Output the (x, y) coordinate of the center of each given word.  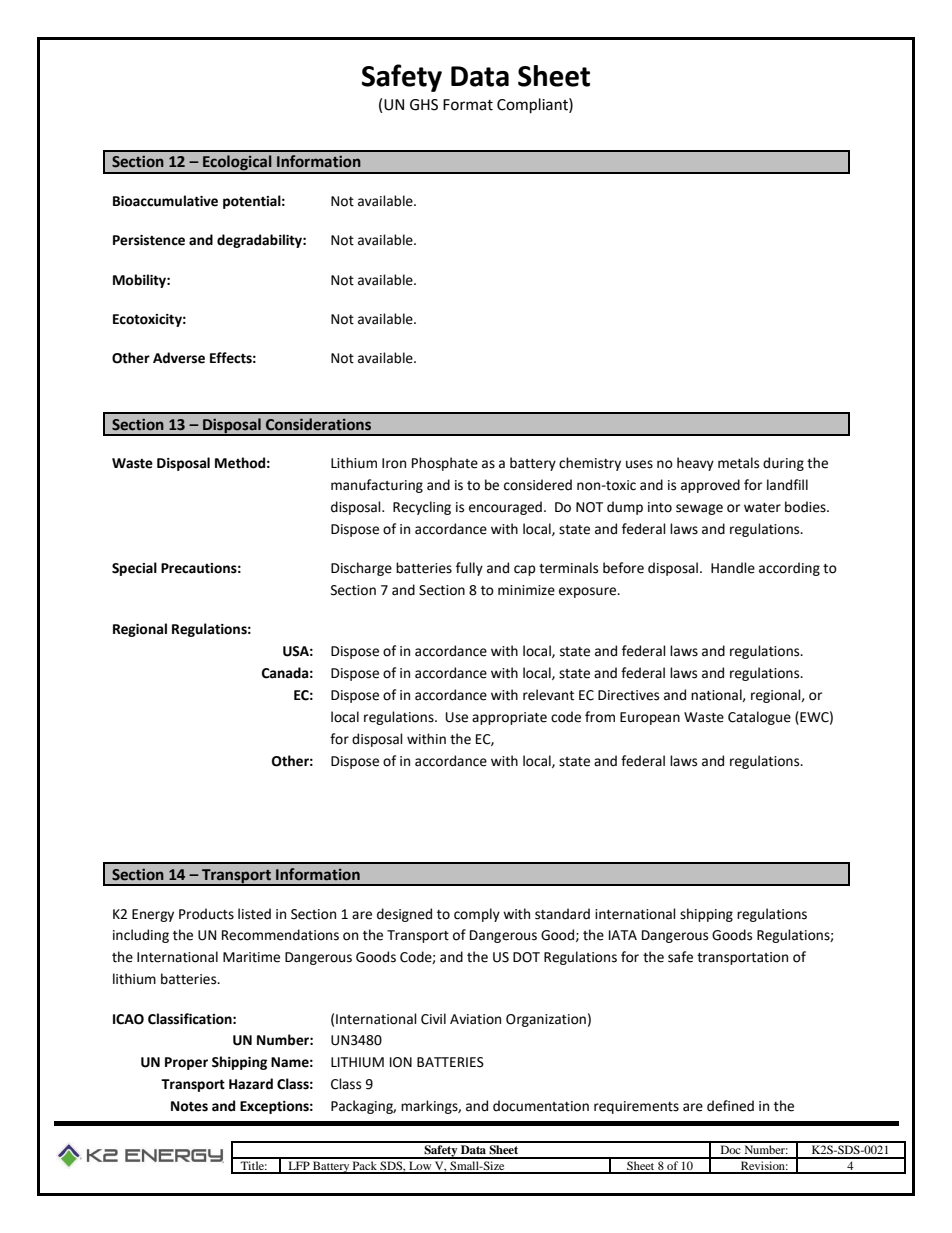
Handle (733, 568)
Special (134, 569)
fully (469, 569)
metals (738, 463)
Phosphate (445, 464)
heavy (695, 464)
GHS (424, 105)
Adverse (179, 358)
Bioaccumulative (165, 201)
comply (477, 915)
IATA (623, 935)
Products (206, 914)
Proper (186, 1063)
